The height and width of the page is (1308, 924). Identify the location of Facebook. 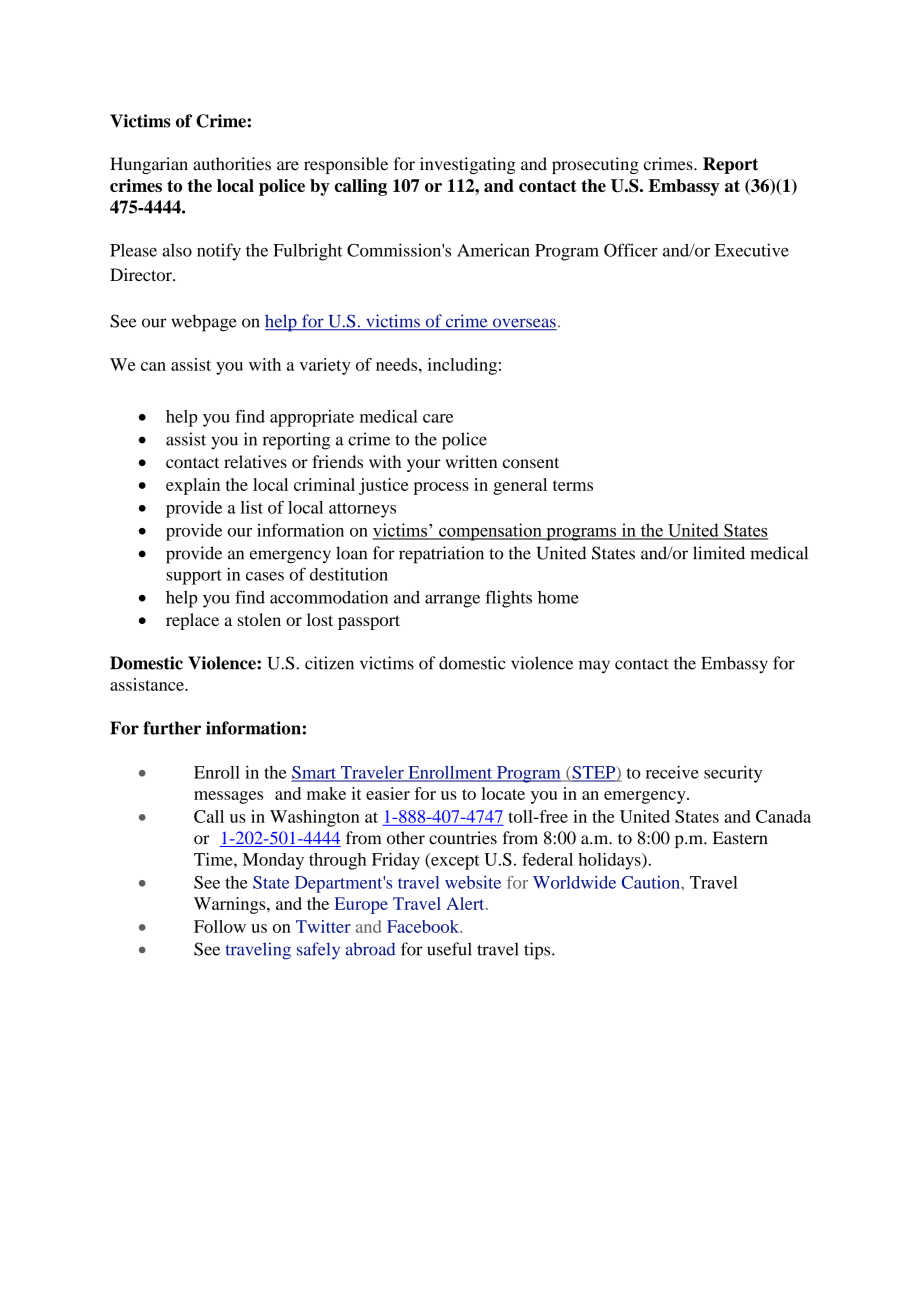
(424, 926).
